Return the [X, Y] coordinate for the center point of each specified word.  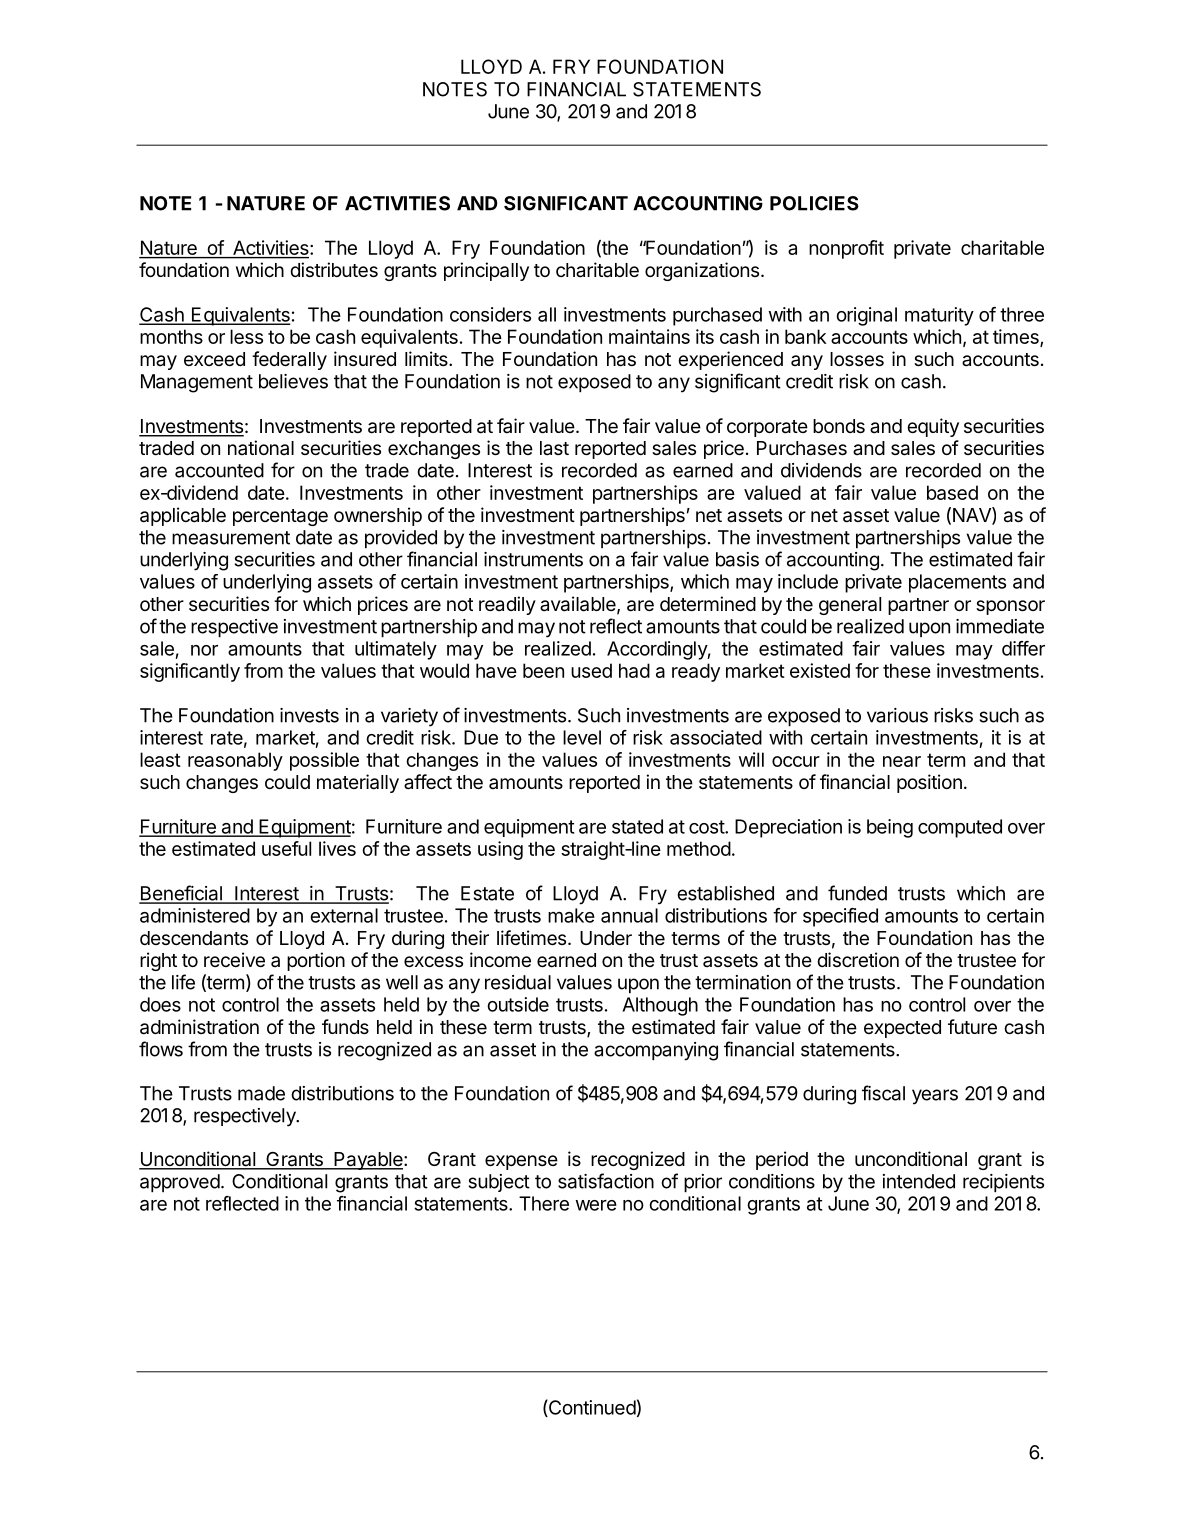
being [890, 828]
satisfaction [606, 1181]
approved [180, 1183]
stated [637, 826]
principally [486, 271]
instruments [533, 559]
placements [957, 583]
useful [286, 848]
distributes [334, 269]
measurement [231, 538]
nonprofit [846, 249]
